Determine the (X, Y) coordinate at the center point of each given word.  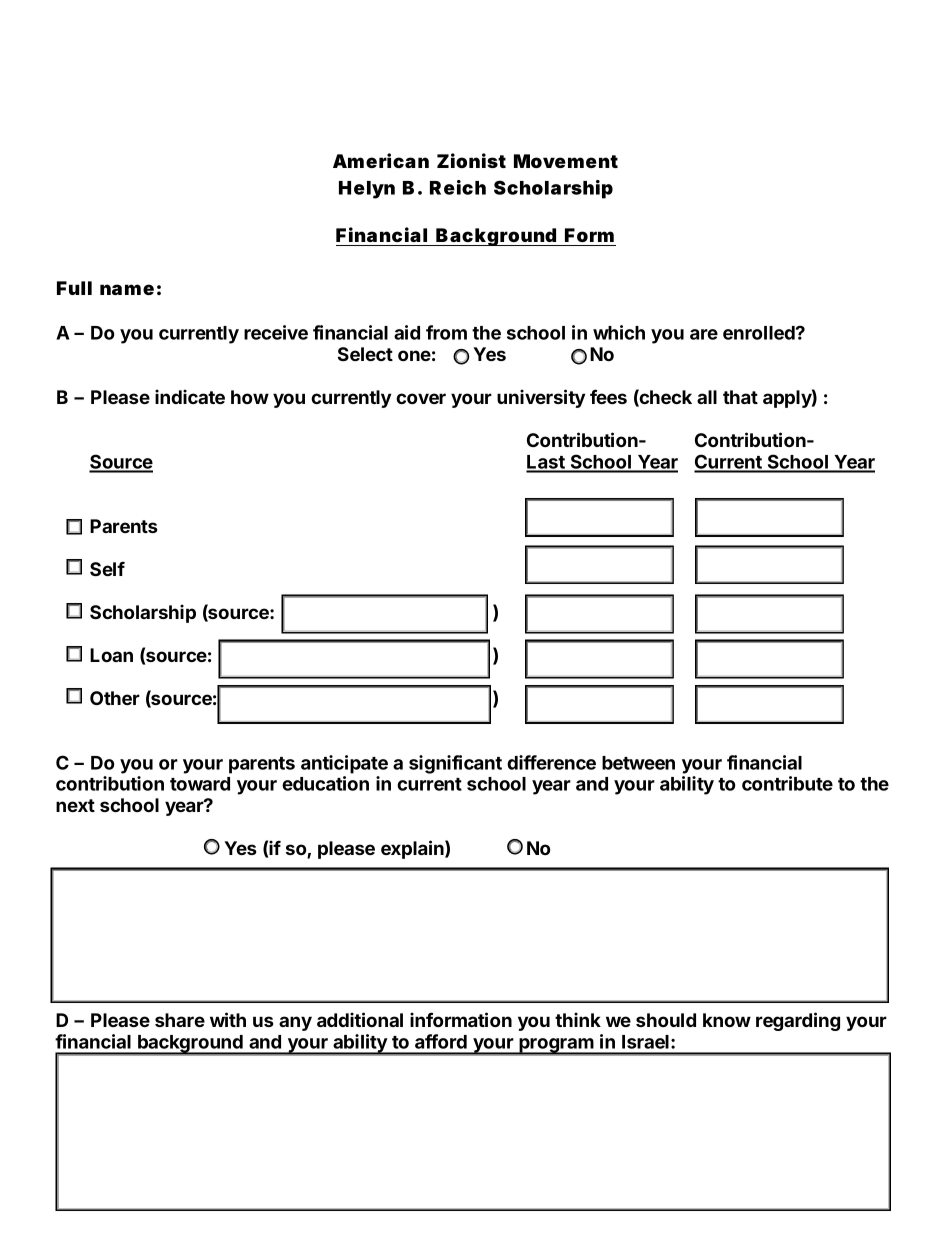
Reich (458, 187)
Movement (566, 161)
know (727, 1020)
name (127, 289)
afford (441, 1041)
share (180, 1020)
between (638, 763)
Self (107, 569)
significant (455, 764)
